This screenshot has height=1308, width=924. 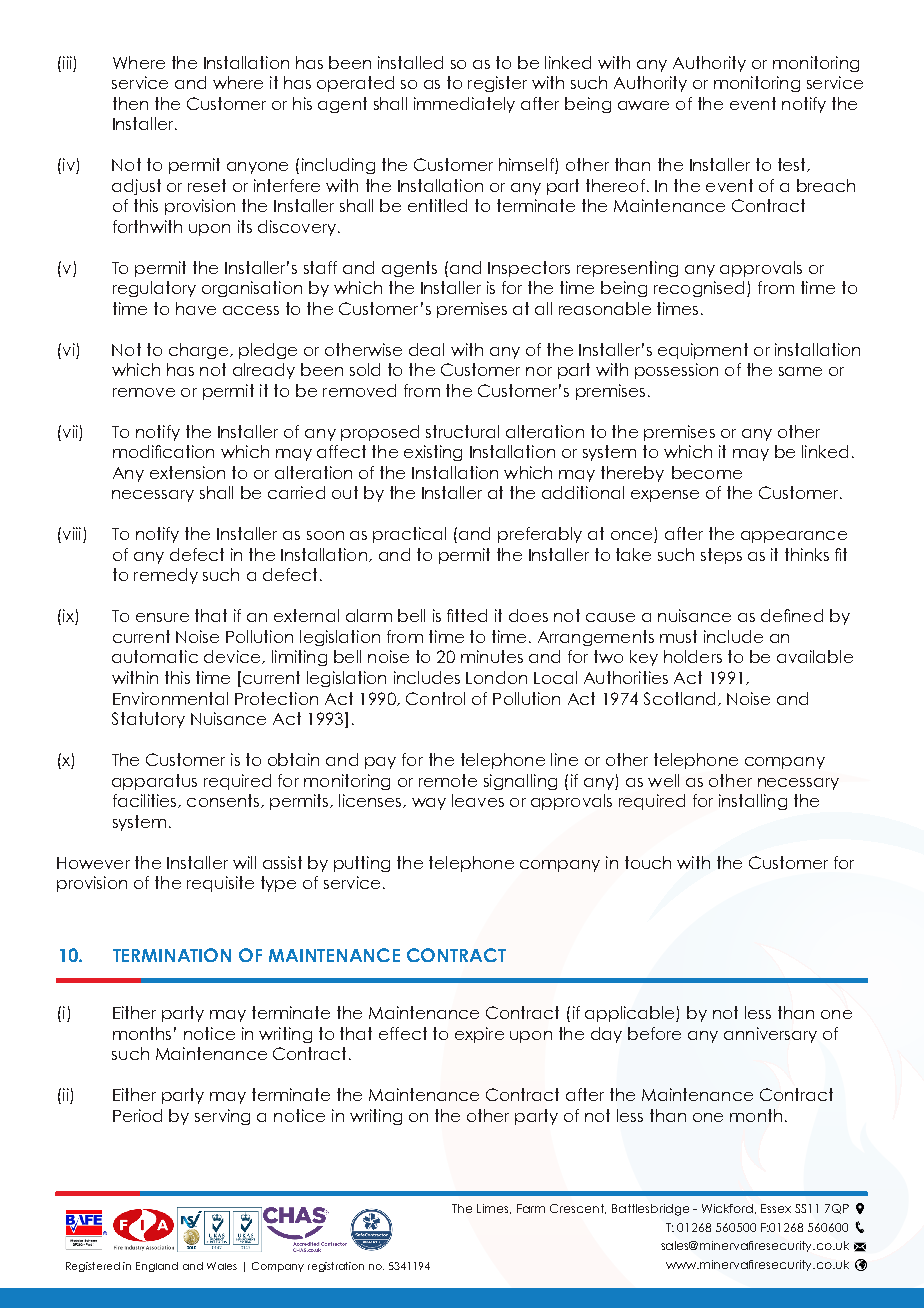 What do you see at coordinates (494, 1209) in the screenshot?
I see `Limes` at bounding box center [494, 1209].
